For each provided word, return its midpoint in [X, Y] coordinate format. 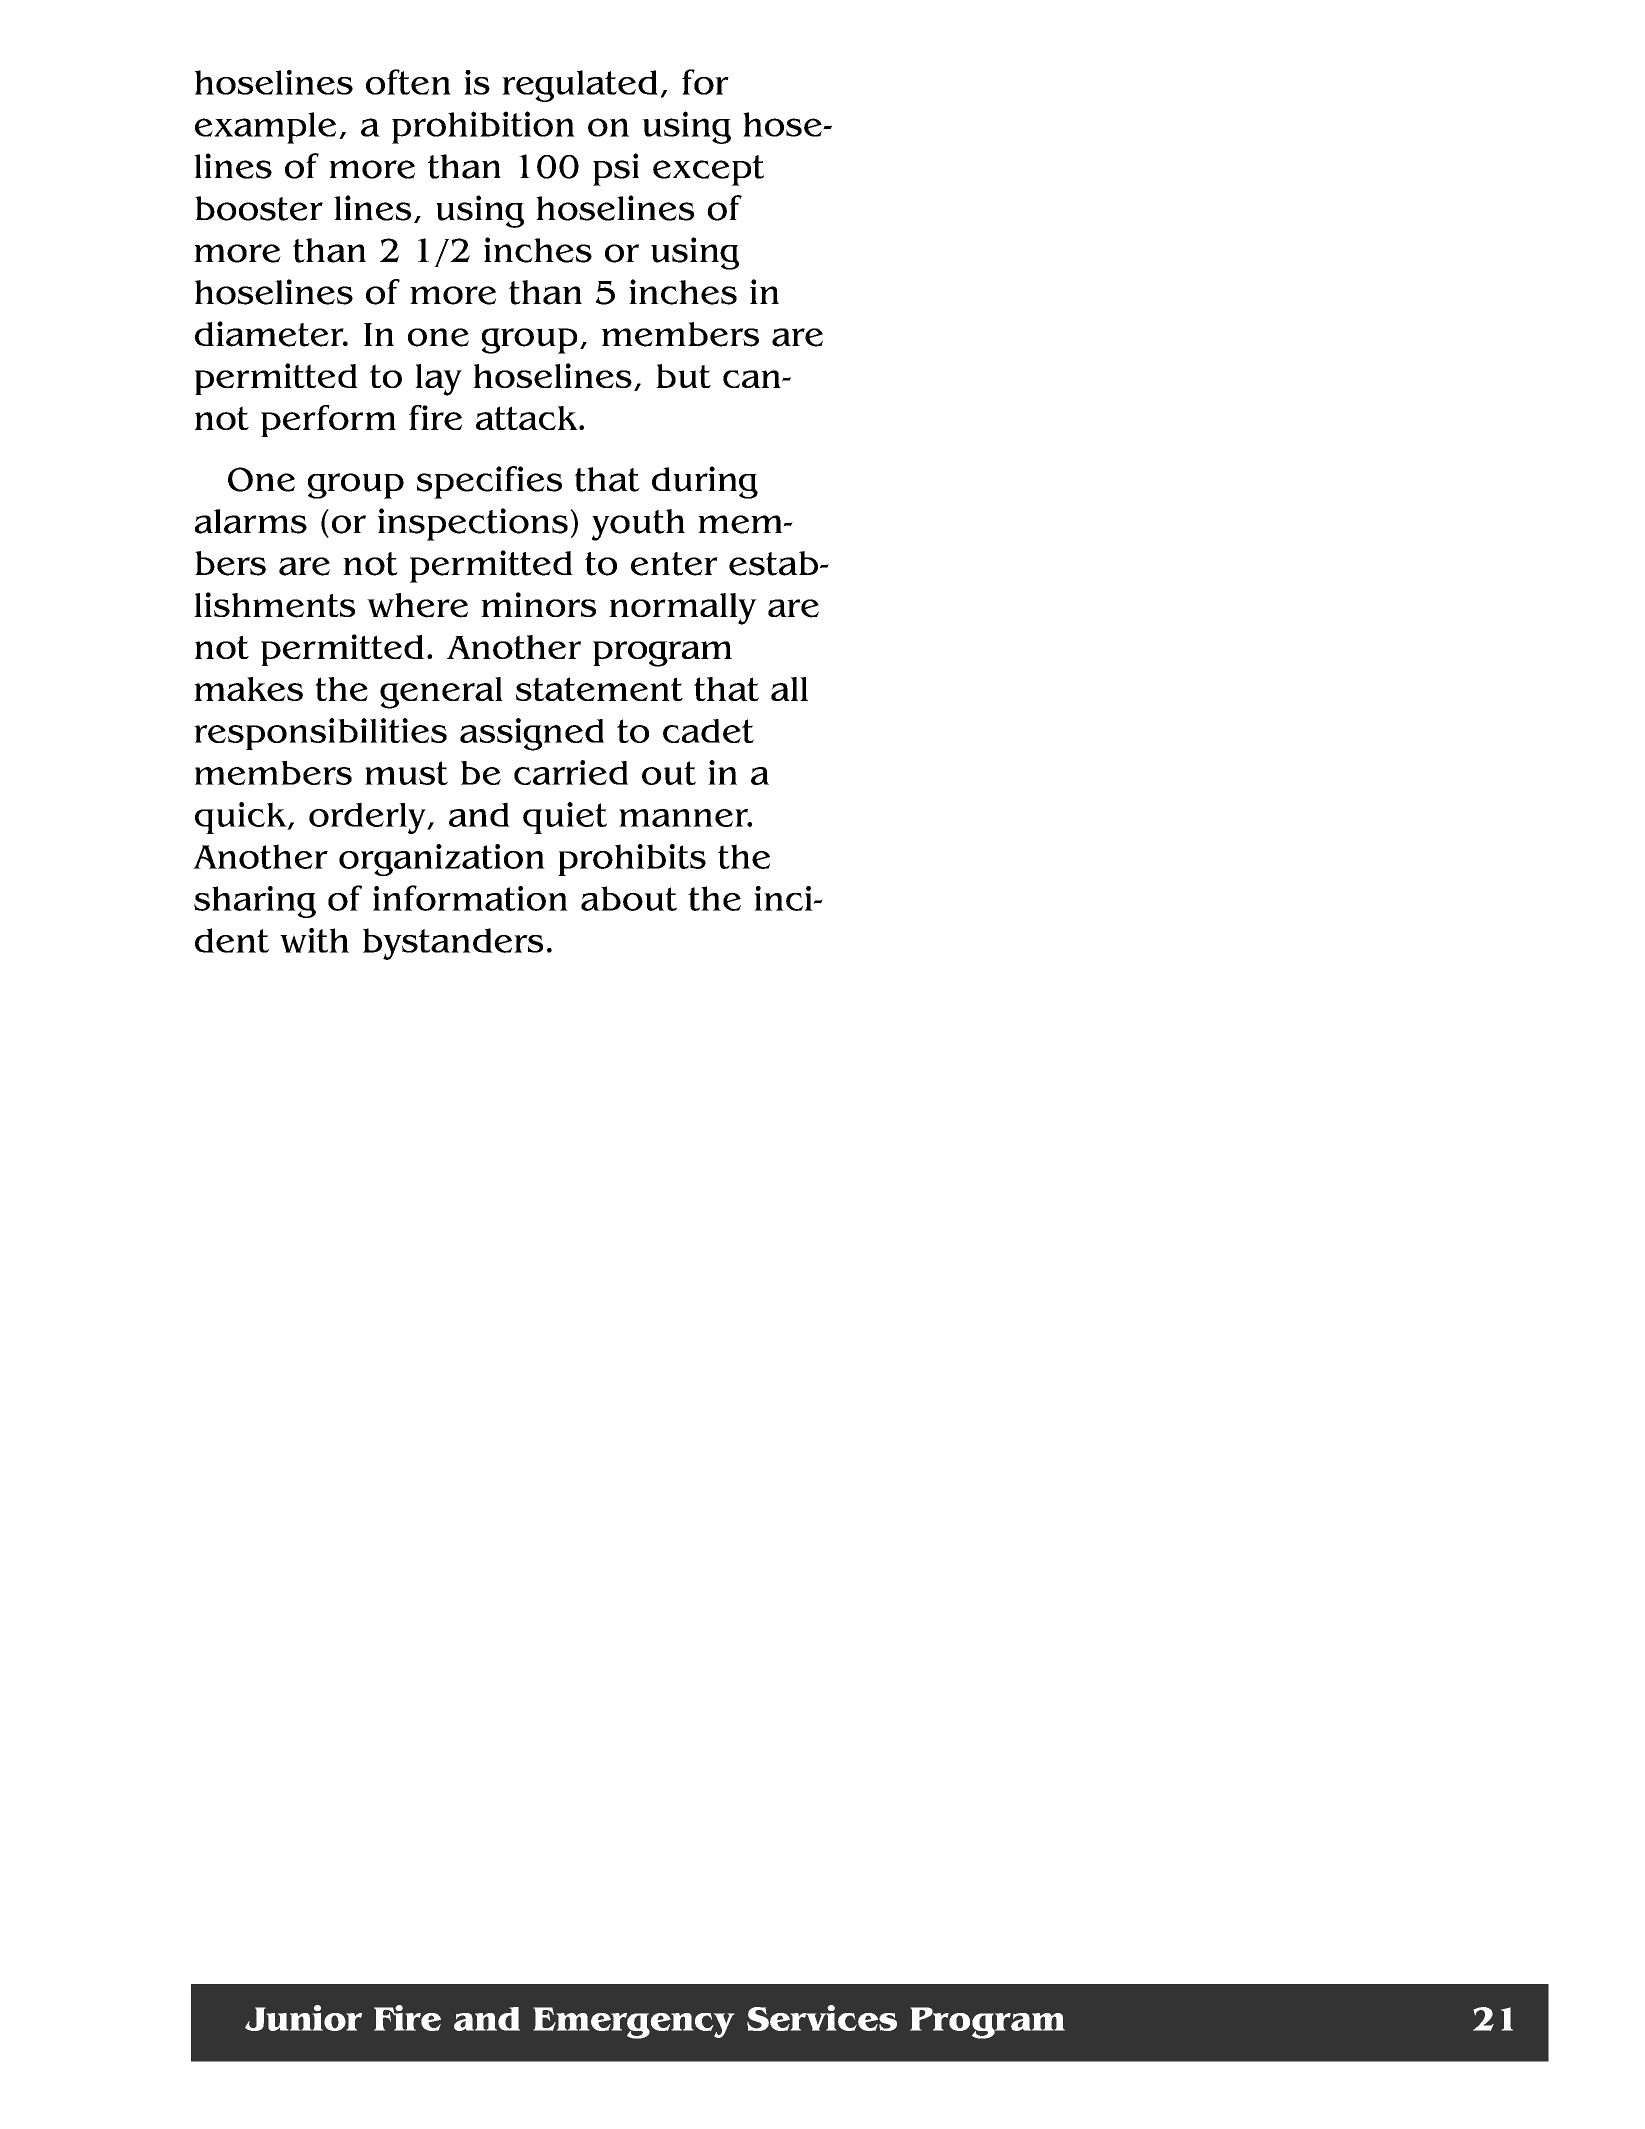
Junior [303, 2018]
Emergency [634, 2023]
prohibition [483, 127]
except [708, 170]
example [265, 128]
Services [822, 2018]
